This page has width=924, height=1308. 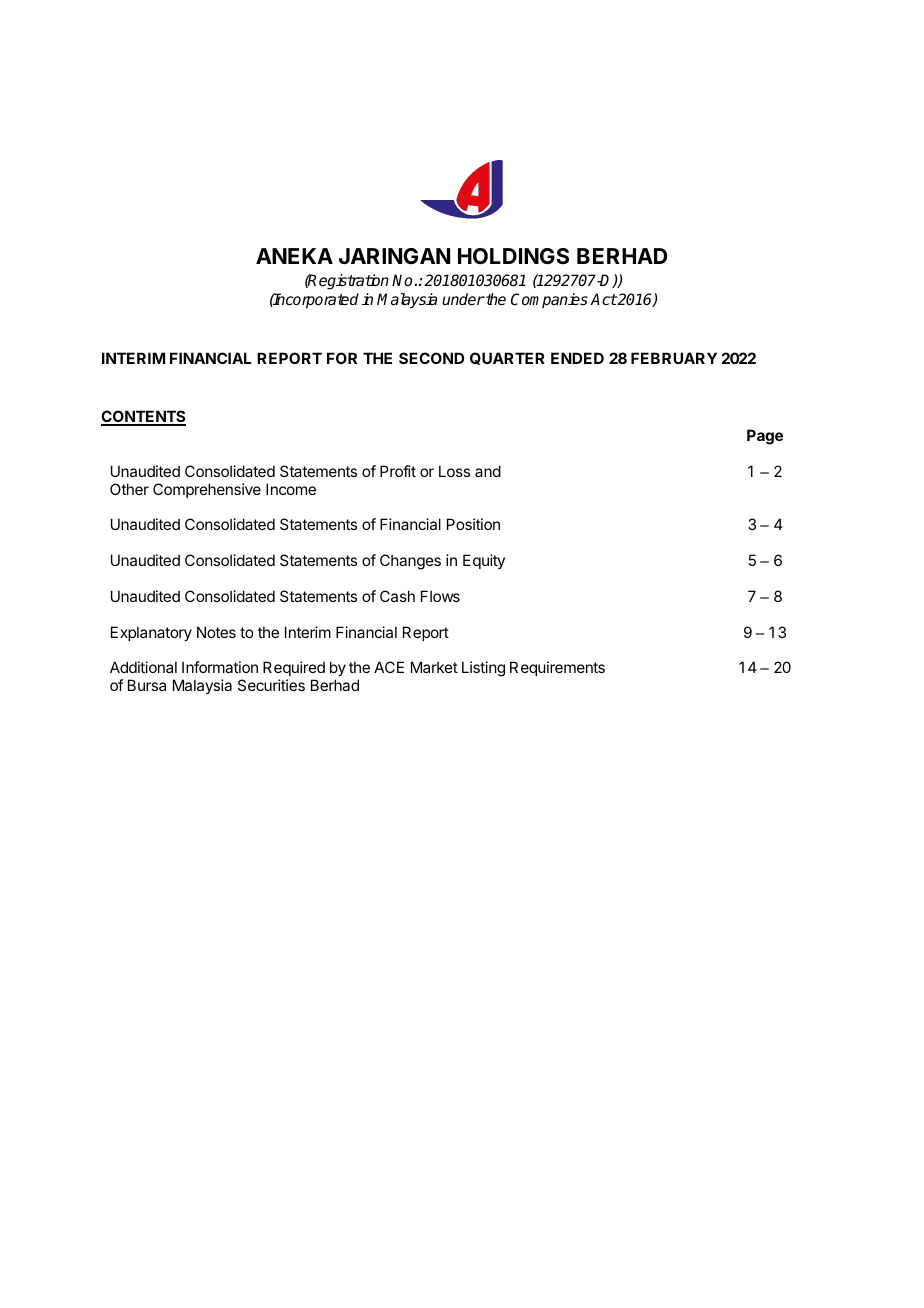 What do you see at coordinates (207, 490) in the page?
I see `Comprehensive` at bounding box center [207, 490].
